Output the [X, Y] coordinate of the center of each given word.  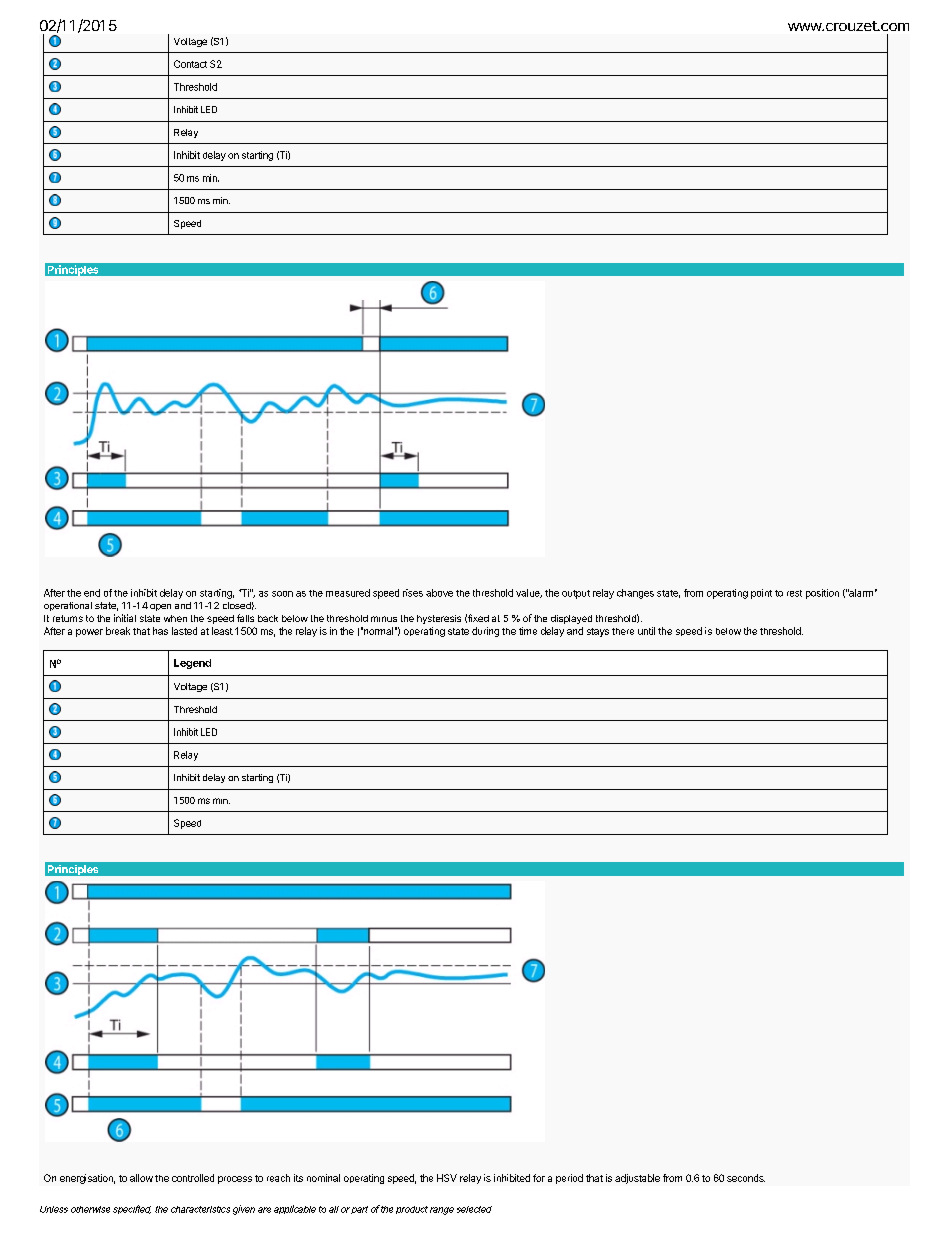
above [439, 593]
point [761, 594]
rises [413, 593]
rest [794, 593]
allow [141, 1178]
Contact [190, 64]
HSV [447, 1178]
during [485, 632]
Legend [192, 664]
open [160, 607]
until [646, 631]
